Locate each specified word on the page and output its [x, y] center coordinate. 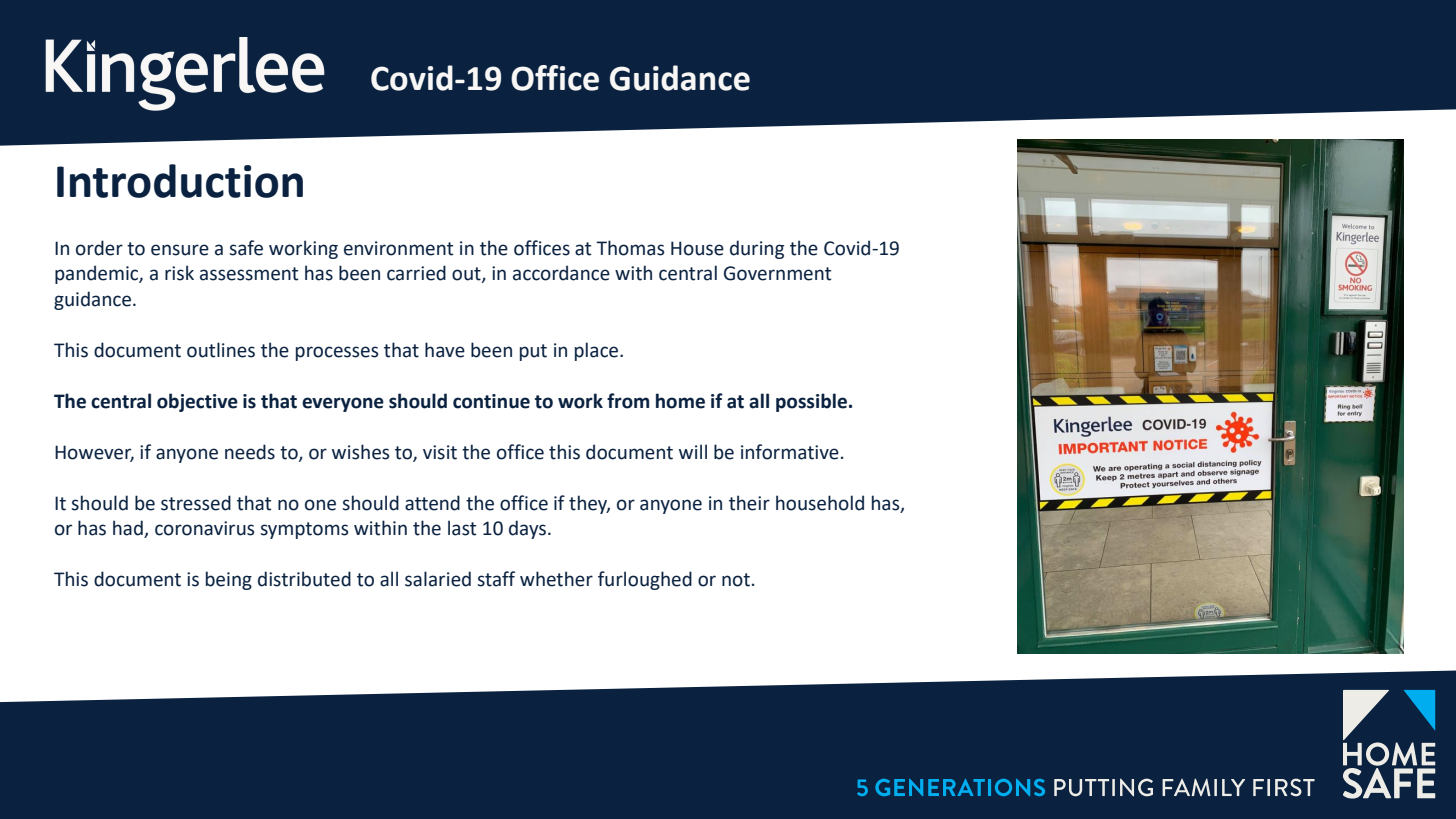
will [693, 451]
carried [416, 273]
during [757, 249]
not [736, 580]
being [229, 580]
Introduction [180, 181]
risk [179, 273]
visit [440, 452]
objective [197, 402]
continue [491, 401]
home [680, 401]
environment [398, 248]
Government [777, 273]
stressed [196, 503]
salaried [438, 579]
